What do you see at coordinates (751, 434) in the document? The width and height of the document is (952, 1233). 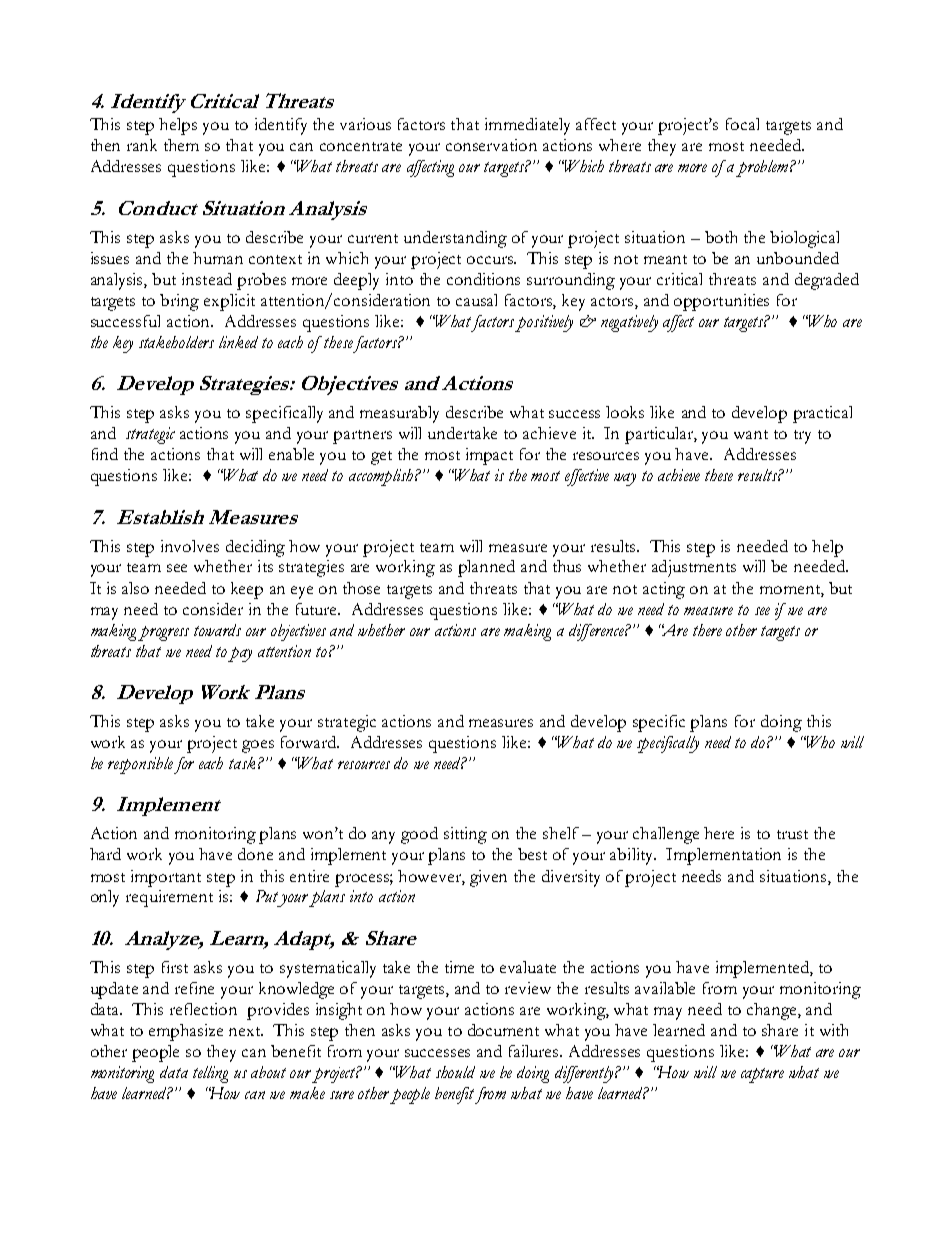 I see `want` at bounding box center [751, 434].
